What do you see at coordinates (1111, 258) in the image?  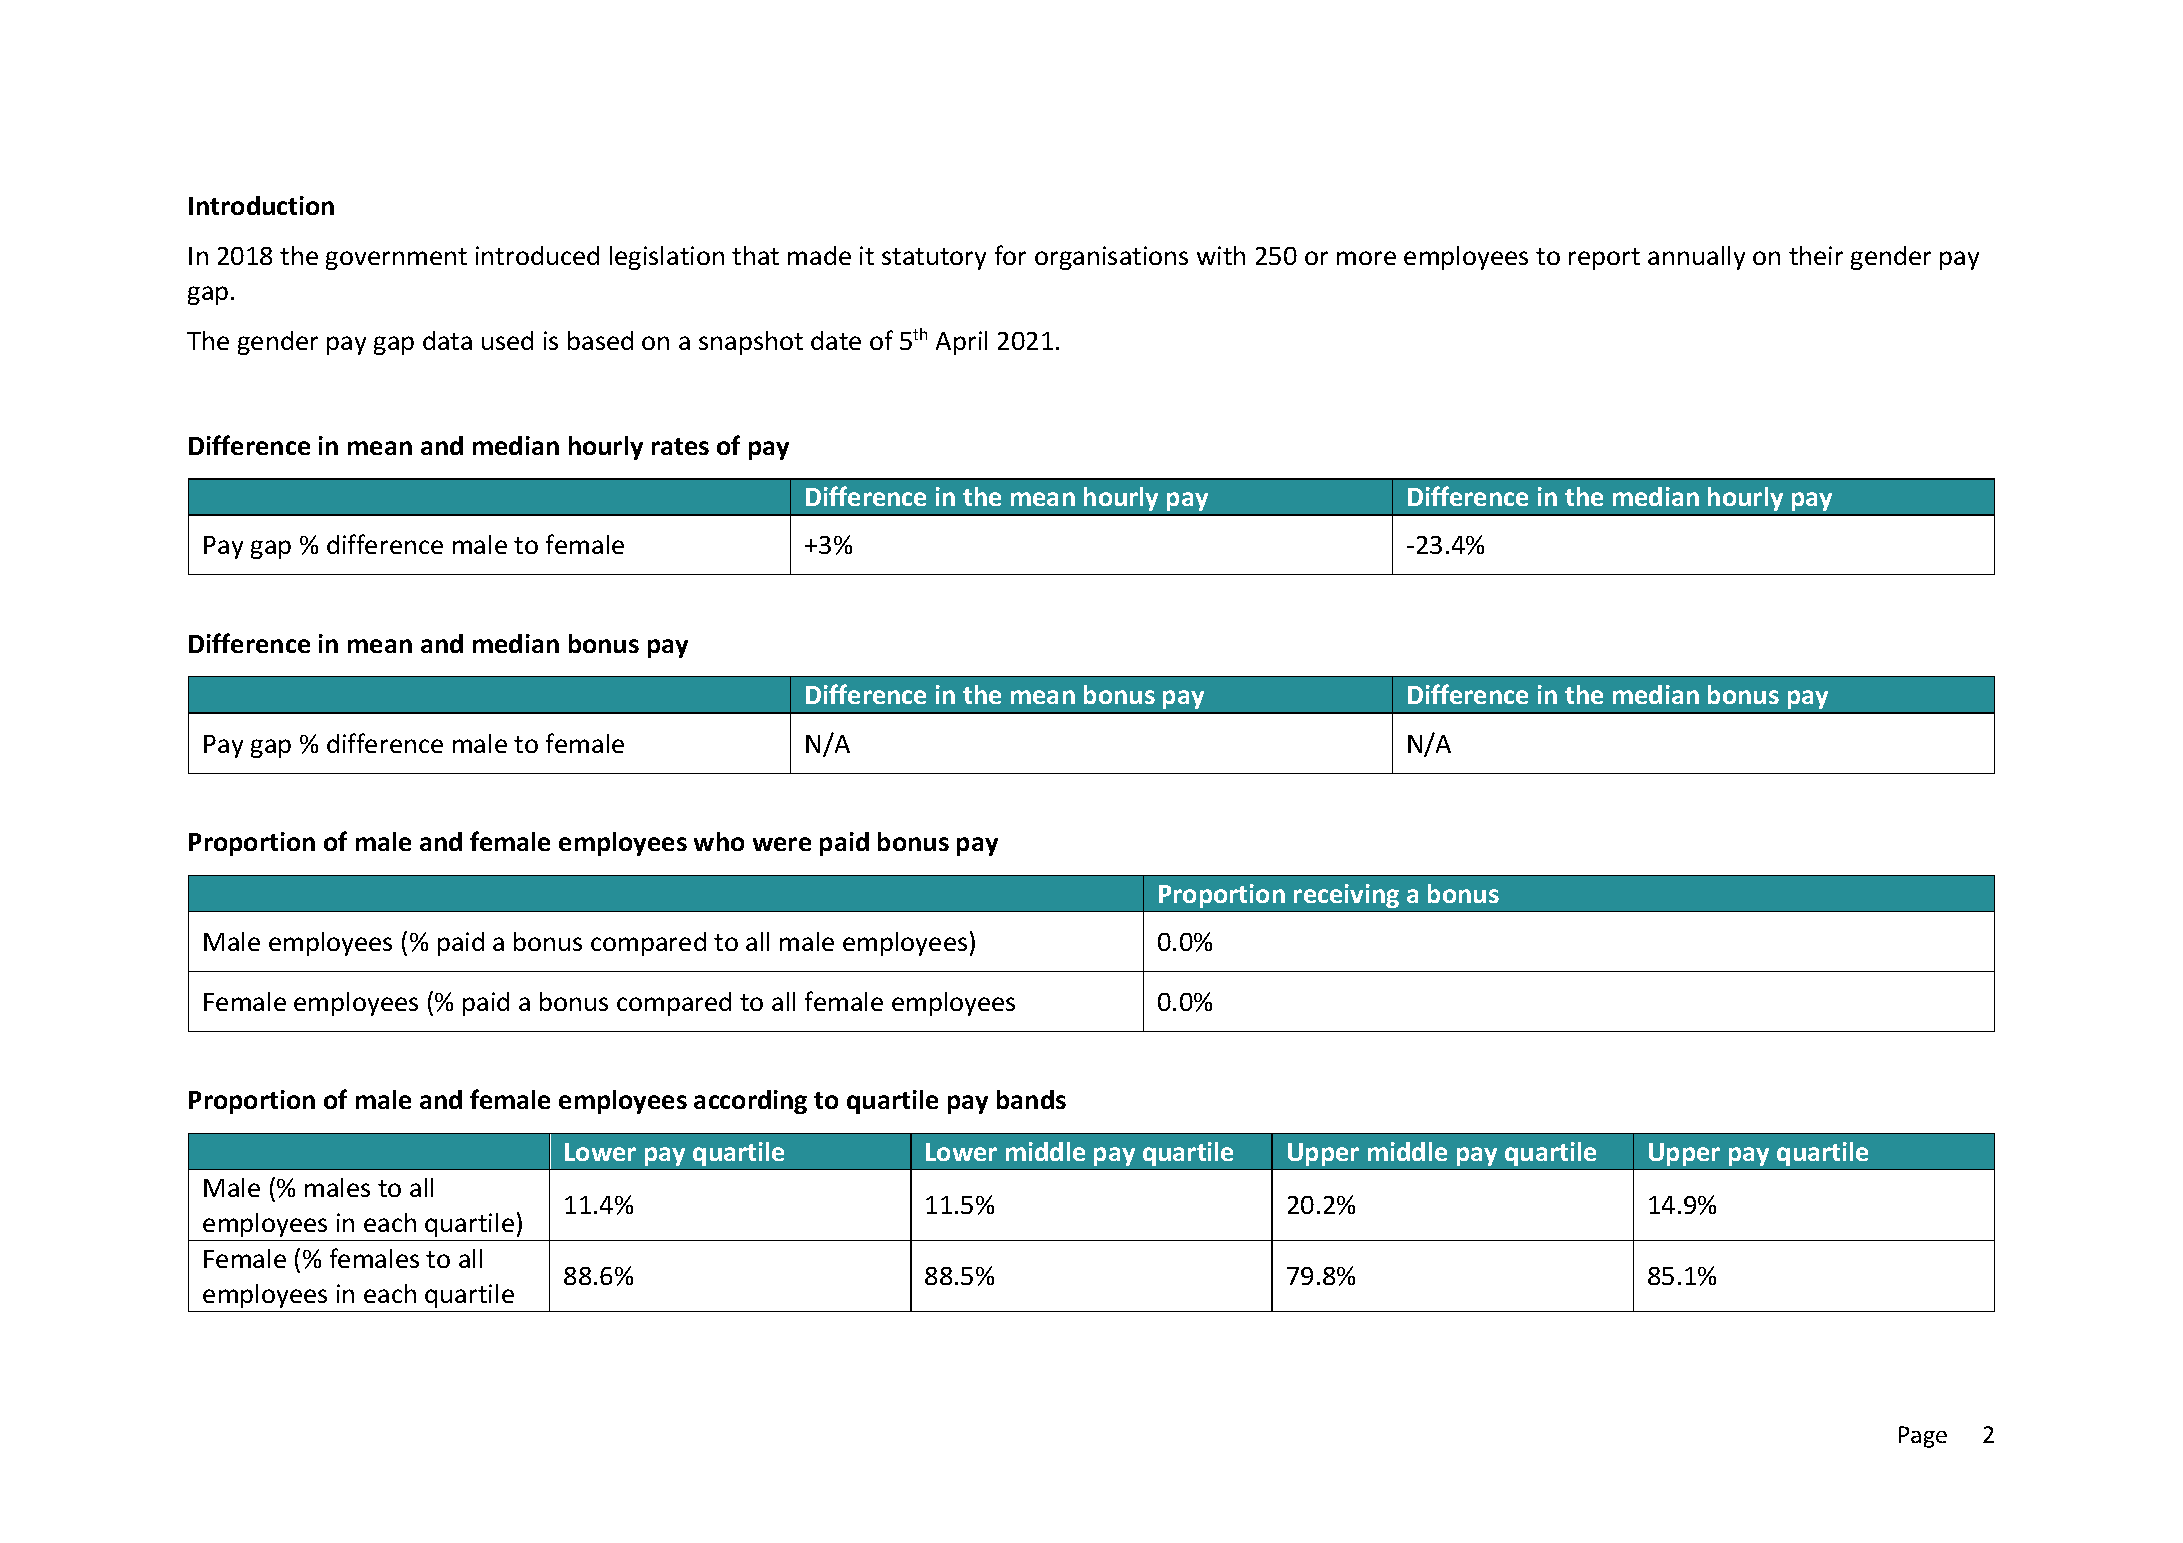 I see `organisations` at bounding box center [1111, 258].
